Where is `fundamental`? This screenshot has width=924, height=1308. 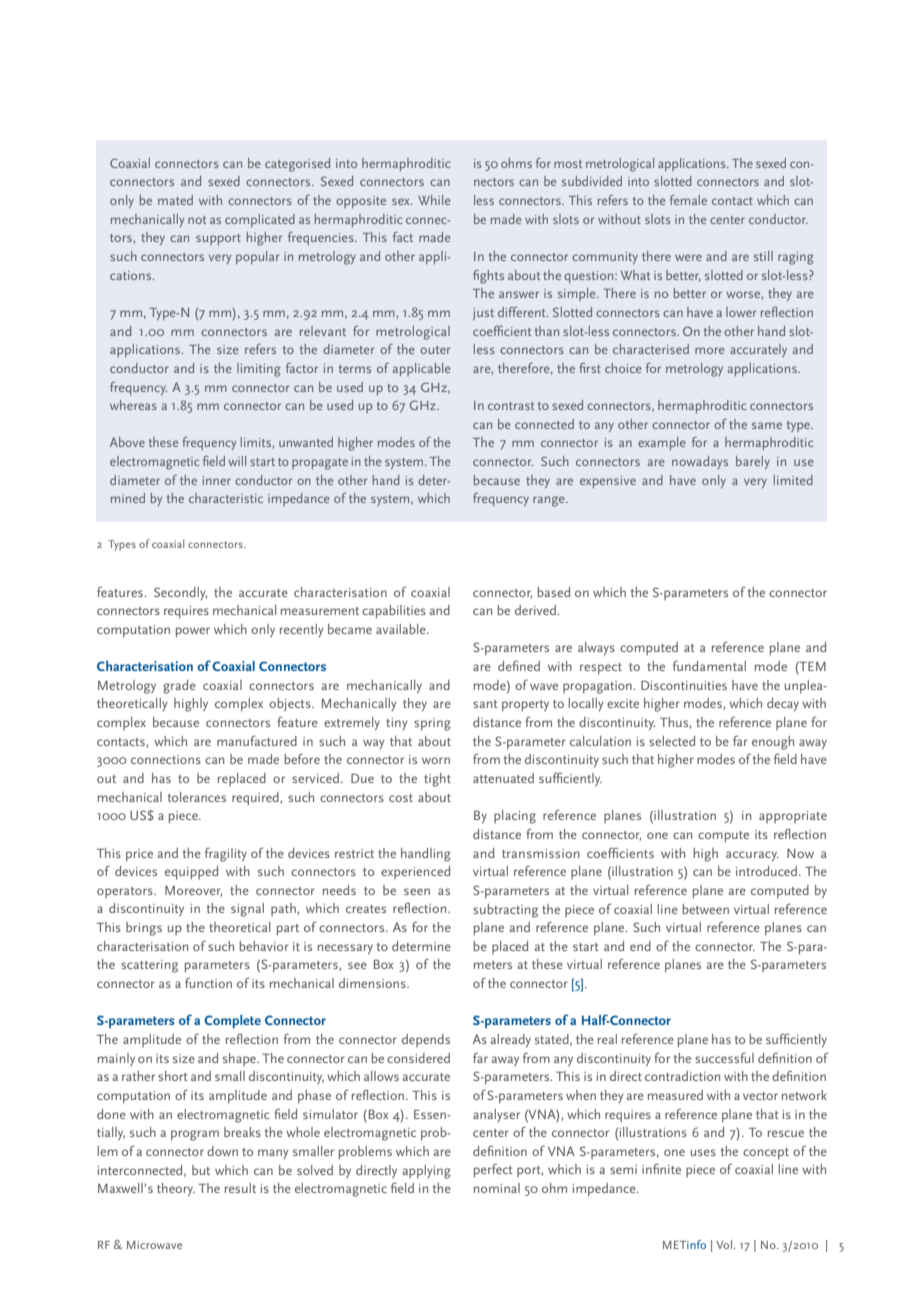
fundamental is located at coordinates (709, 665).
